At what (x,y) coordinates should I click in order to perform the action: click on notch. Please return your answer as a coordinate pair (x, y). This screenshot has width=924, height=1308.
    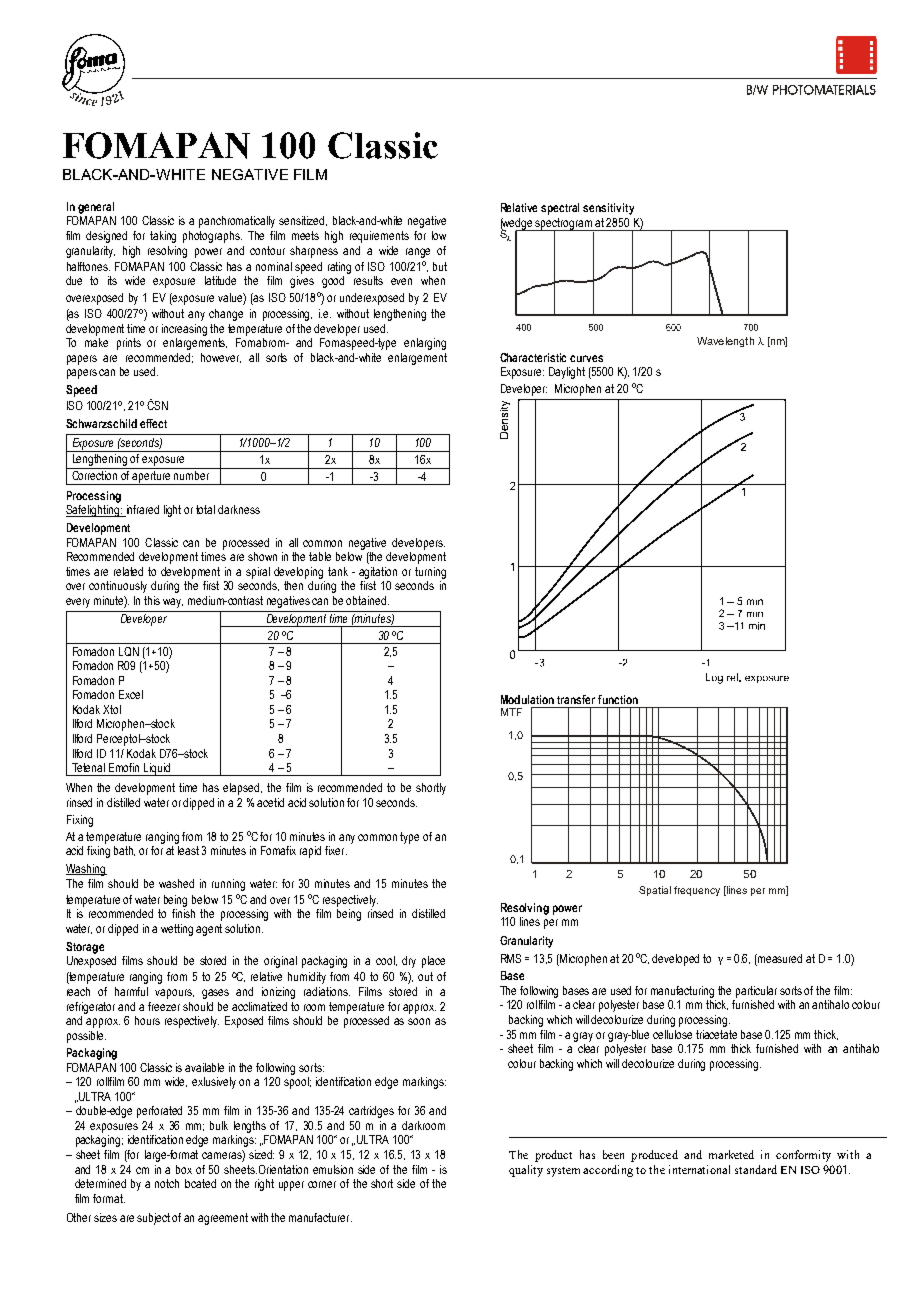
    Looking at the image, I should click on (167, 1183).
